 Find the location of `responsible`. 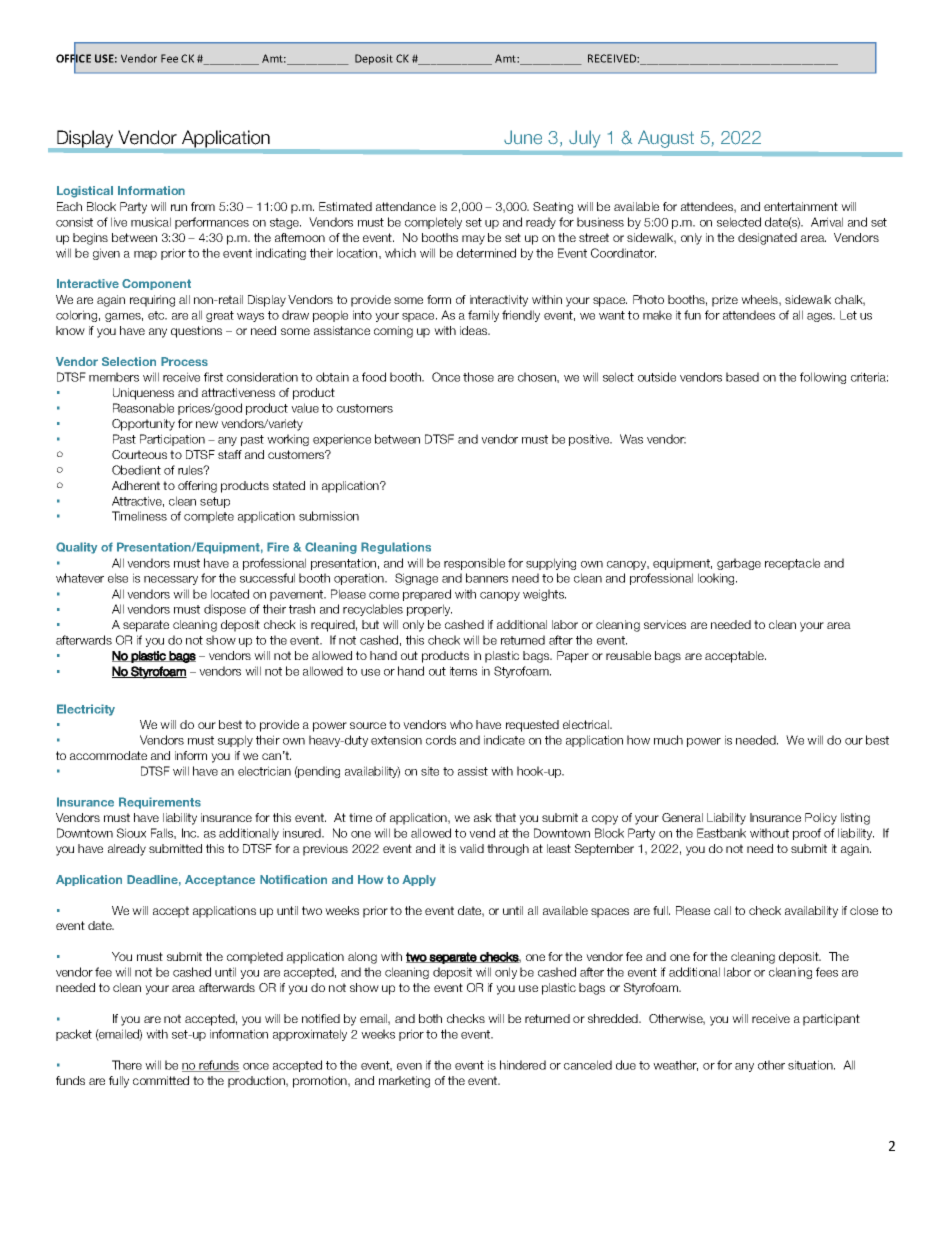

responsible is located at coordinates (474, 564).
